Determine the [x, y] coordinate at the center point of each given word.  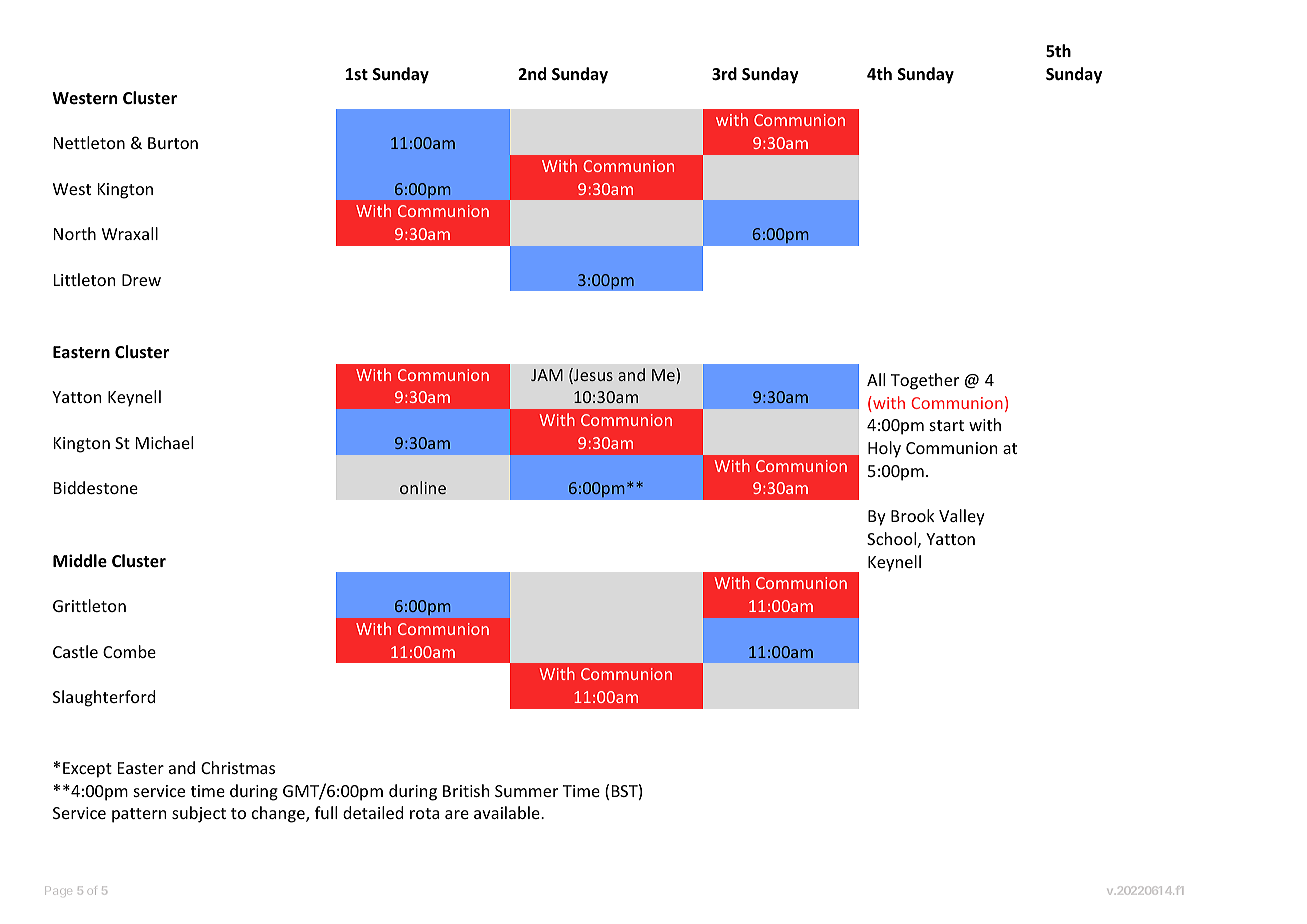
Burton [173, 143]
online [423, 487]
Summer [526, 791]
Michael [164, 442]
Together [925, 381]
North [75, 233]
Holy [884, 449]
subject [199, 814]
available [508, 812]
